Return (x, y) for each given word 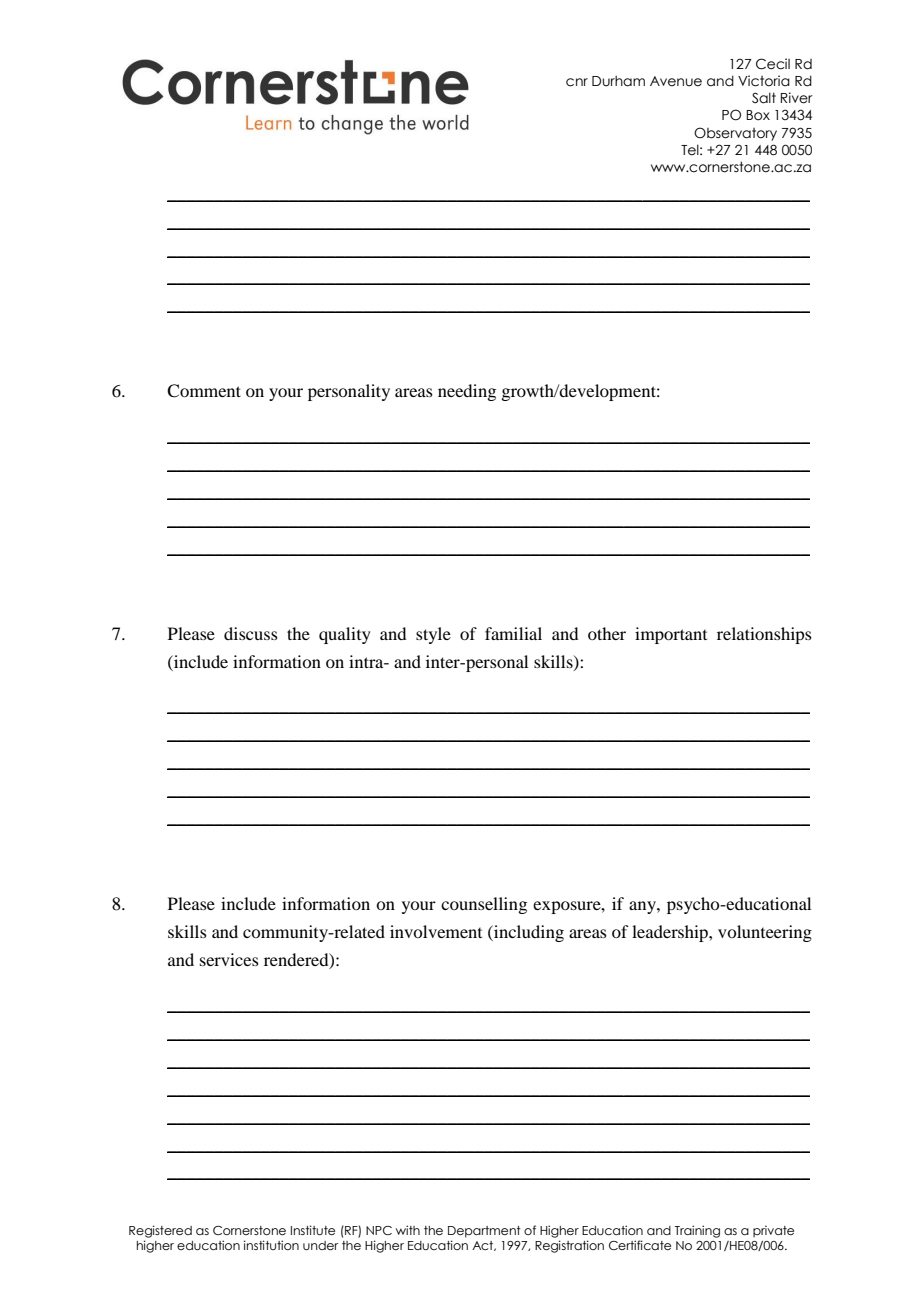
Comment (204, 391)
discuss (251, 633)
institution (271, 1245)
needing (467, 392)
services (229, 959)
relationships (764, 635)
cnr (577, 82)
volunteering (765, 933)
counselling (484, 905)
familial (513, 633)
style (433, 635)
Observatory (735, 134)
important (671, 635)
